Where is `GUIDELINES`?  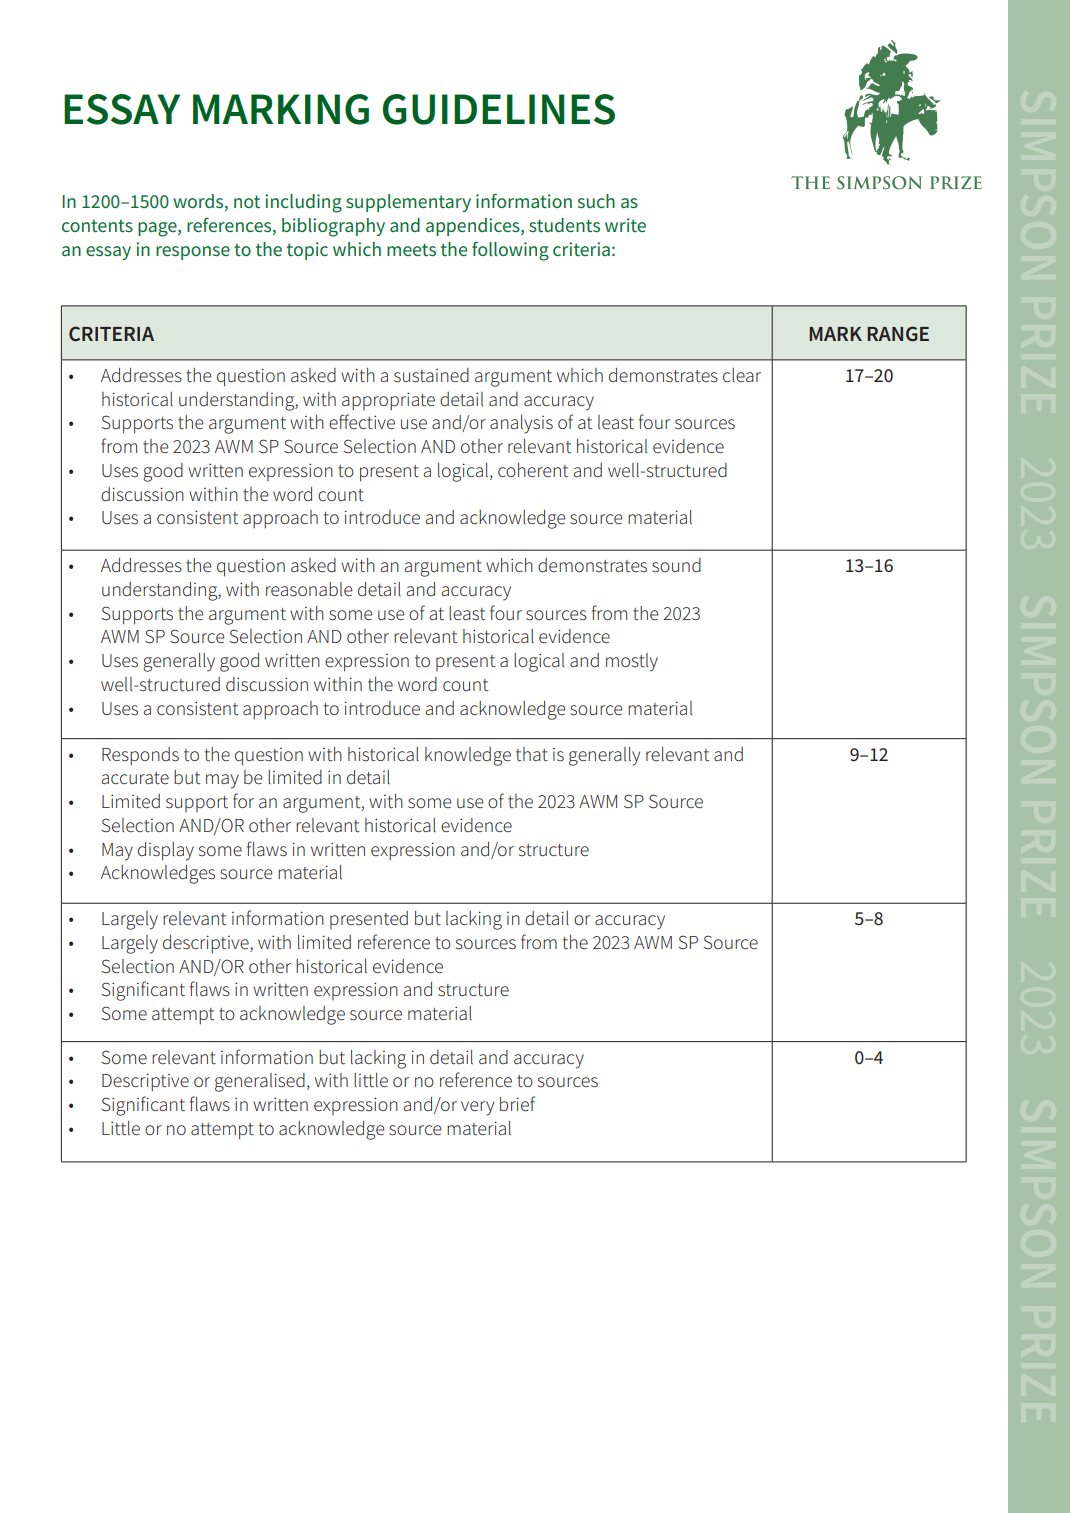 GUIDELINES is located at coordinates (499, 109).
